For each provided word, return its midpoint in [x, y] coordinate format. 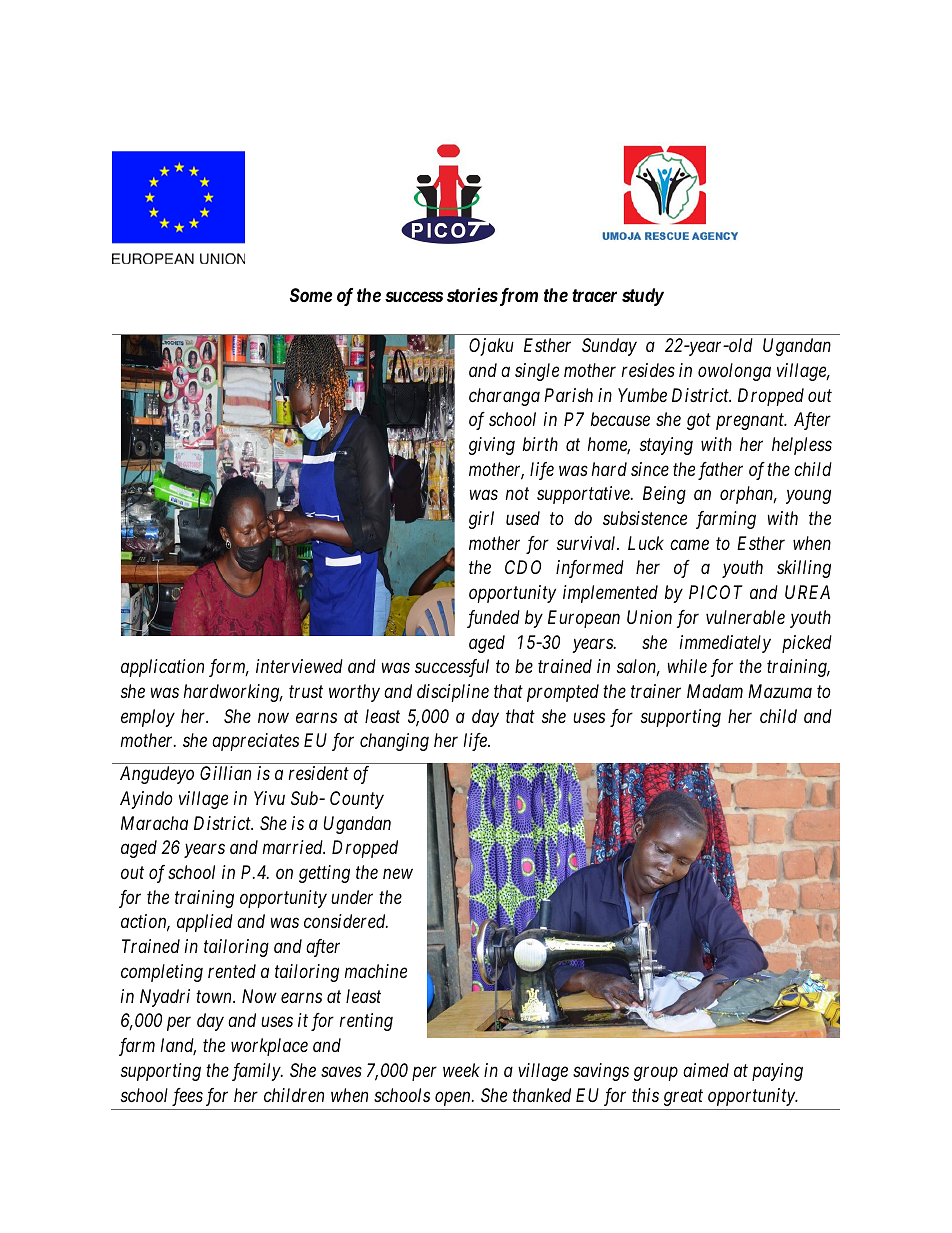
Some [311, 295]
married [294, 847]
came [689, 545]
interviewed [299, 666]
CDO [523, 567]
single [537, 372]
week [461, 1070]
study [643, 297]
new [398, 874]
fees [187, 1097]
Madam [715, 691]
